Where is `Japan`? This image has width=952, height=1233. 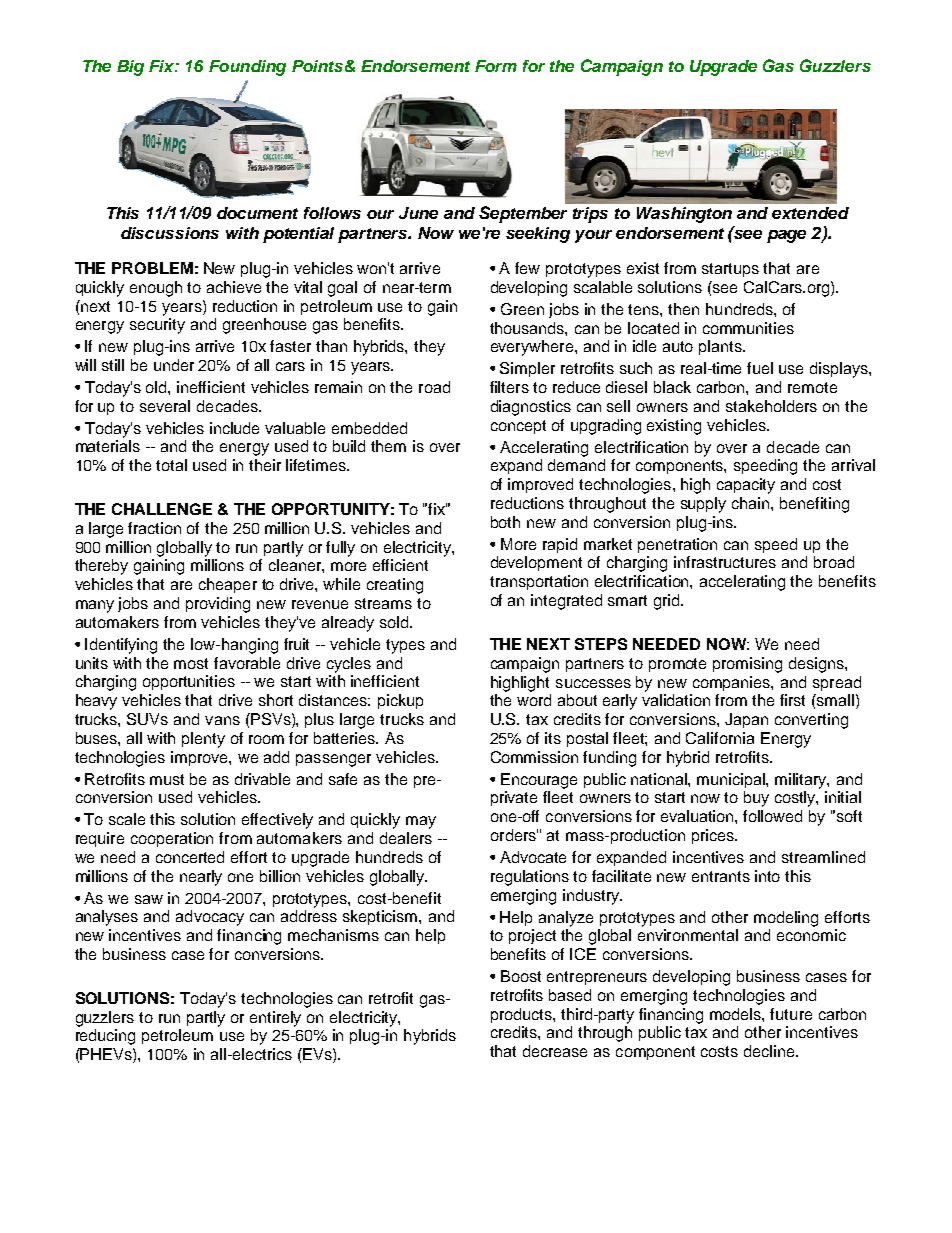 Japan is located at coordinates (746, 720).
